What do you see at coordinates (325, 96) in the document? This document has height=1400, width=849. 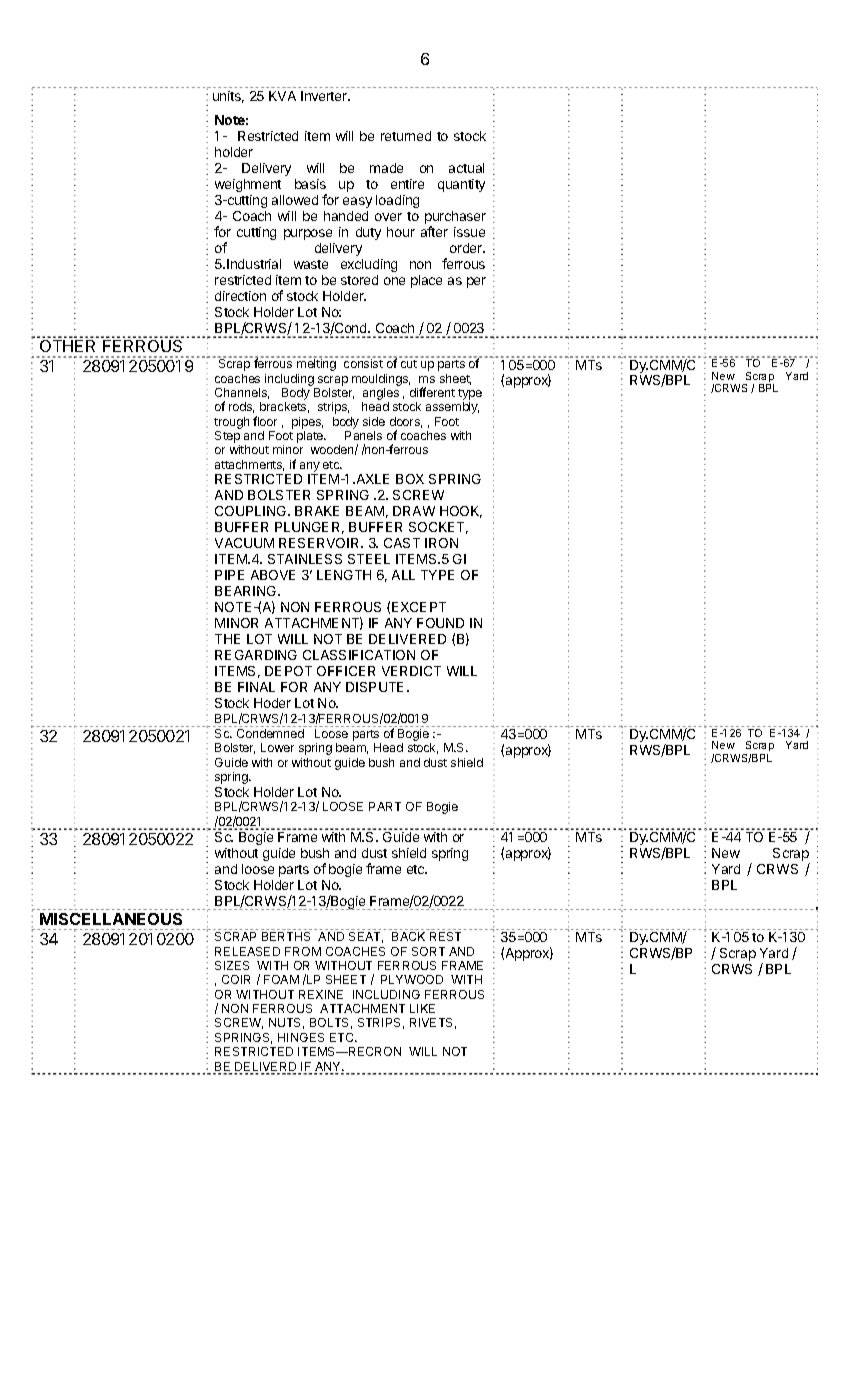 I see `Inverter` at bounding box center [325, 96].
